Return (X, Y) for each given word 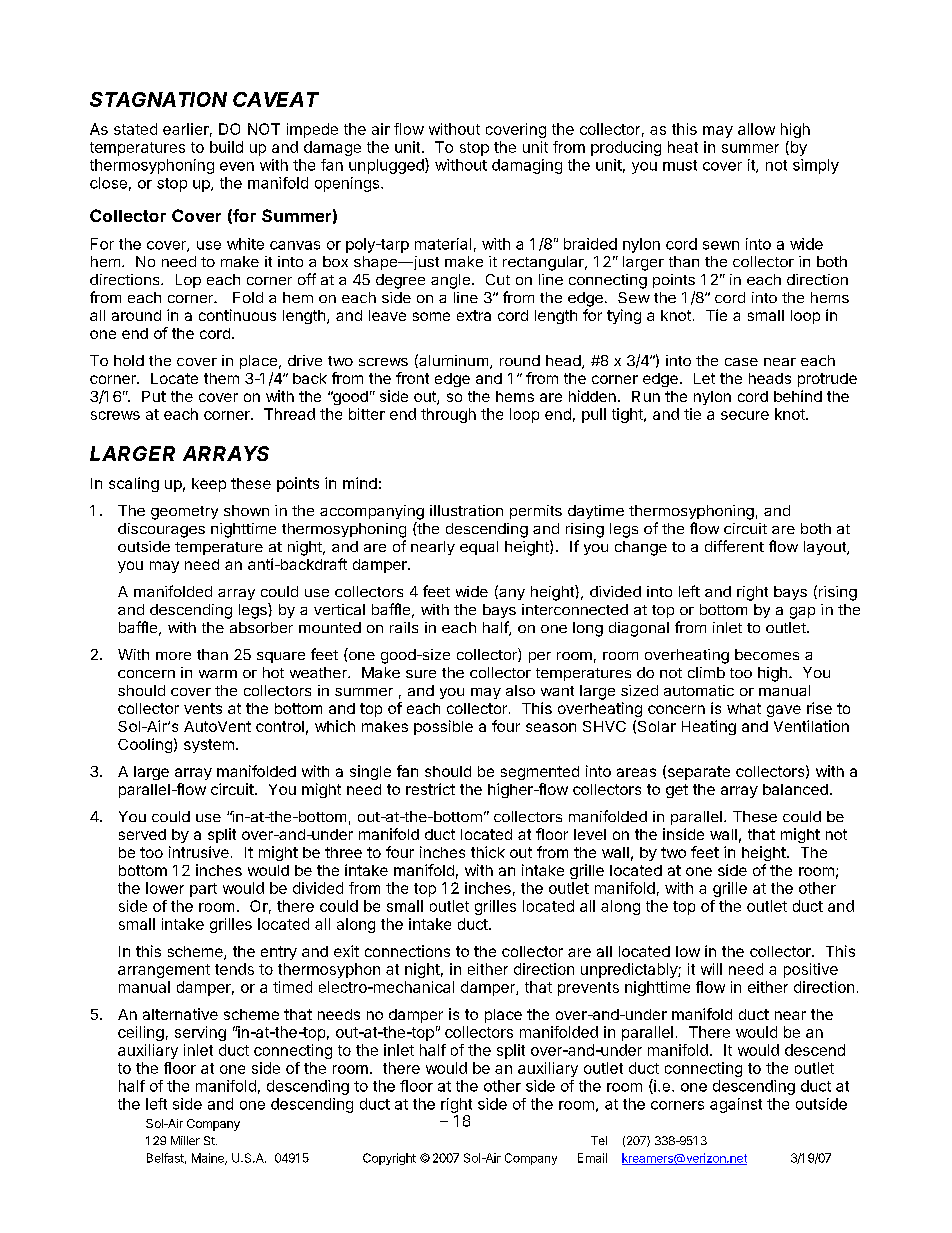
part (203, 890)
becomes (767, 654)
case (741, 362)
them (221, 378)
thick (488, 852)
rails (404, 627)
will (711, 969)
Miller (185, 1140)
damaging (527, 166)
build (226, 147)
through (448, 415)
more (173, 656)
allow (756, 129)
